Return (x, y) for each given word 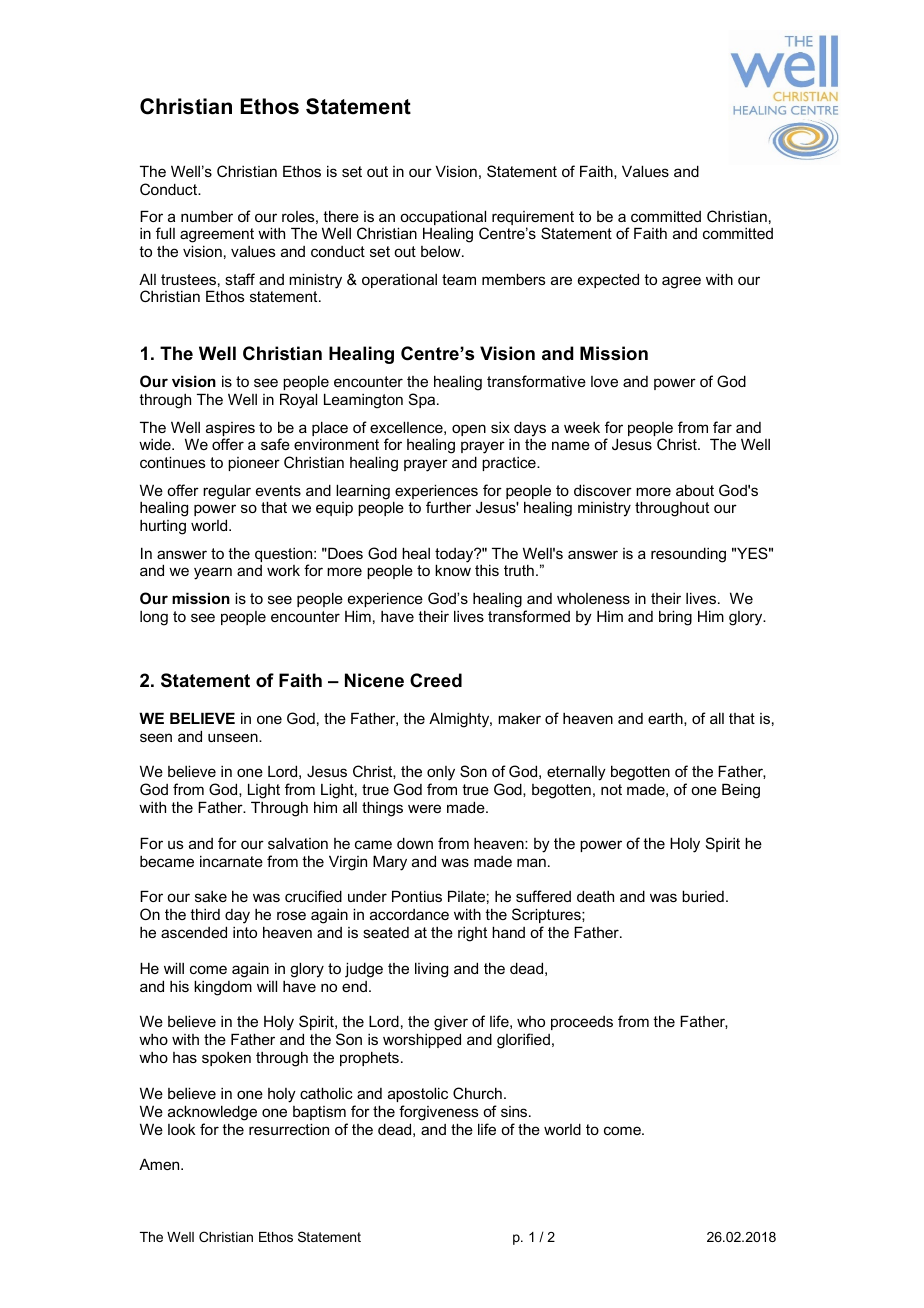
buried (703, 896)
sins (515, 1111)
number (207, 216)
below (442, 251)
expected (608, 280)
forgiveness (439, 1113)
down (415, 843)
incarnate (231, 861)
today (455, 556)
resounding (688, 555)
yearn (213, 573)
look (182, 1129)
